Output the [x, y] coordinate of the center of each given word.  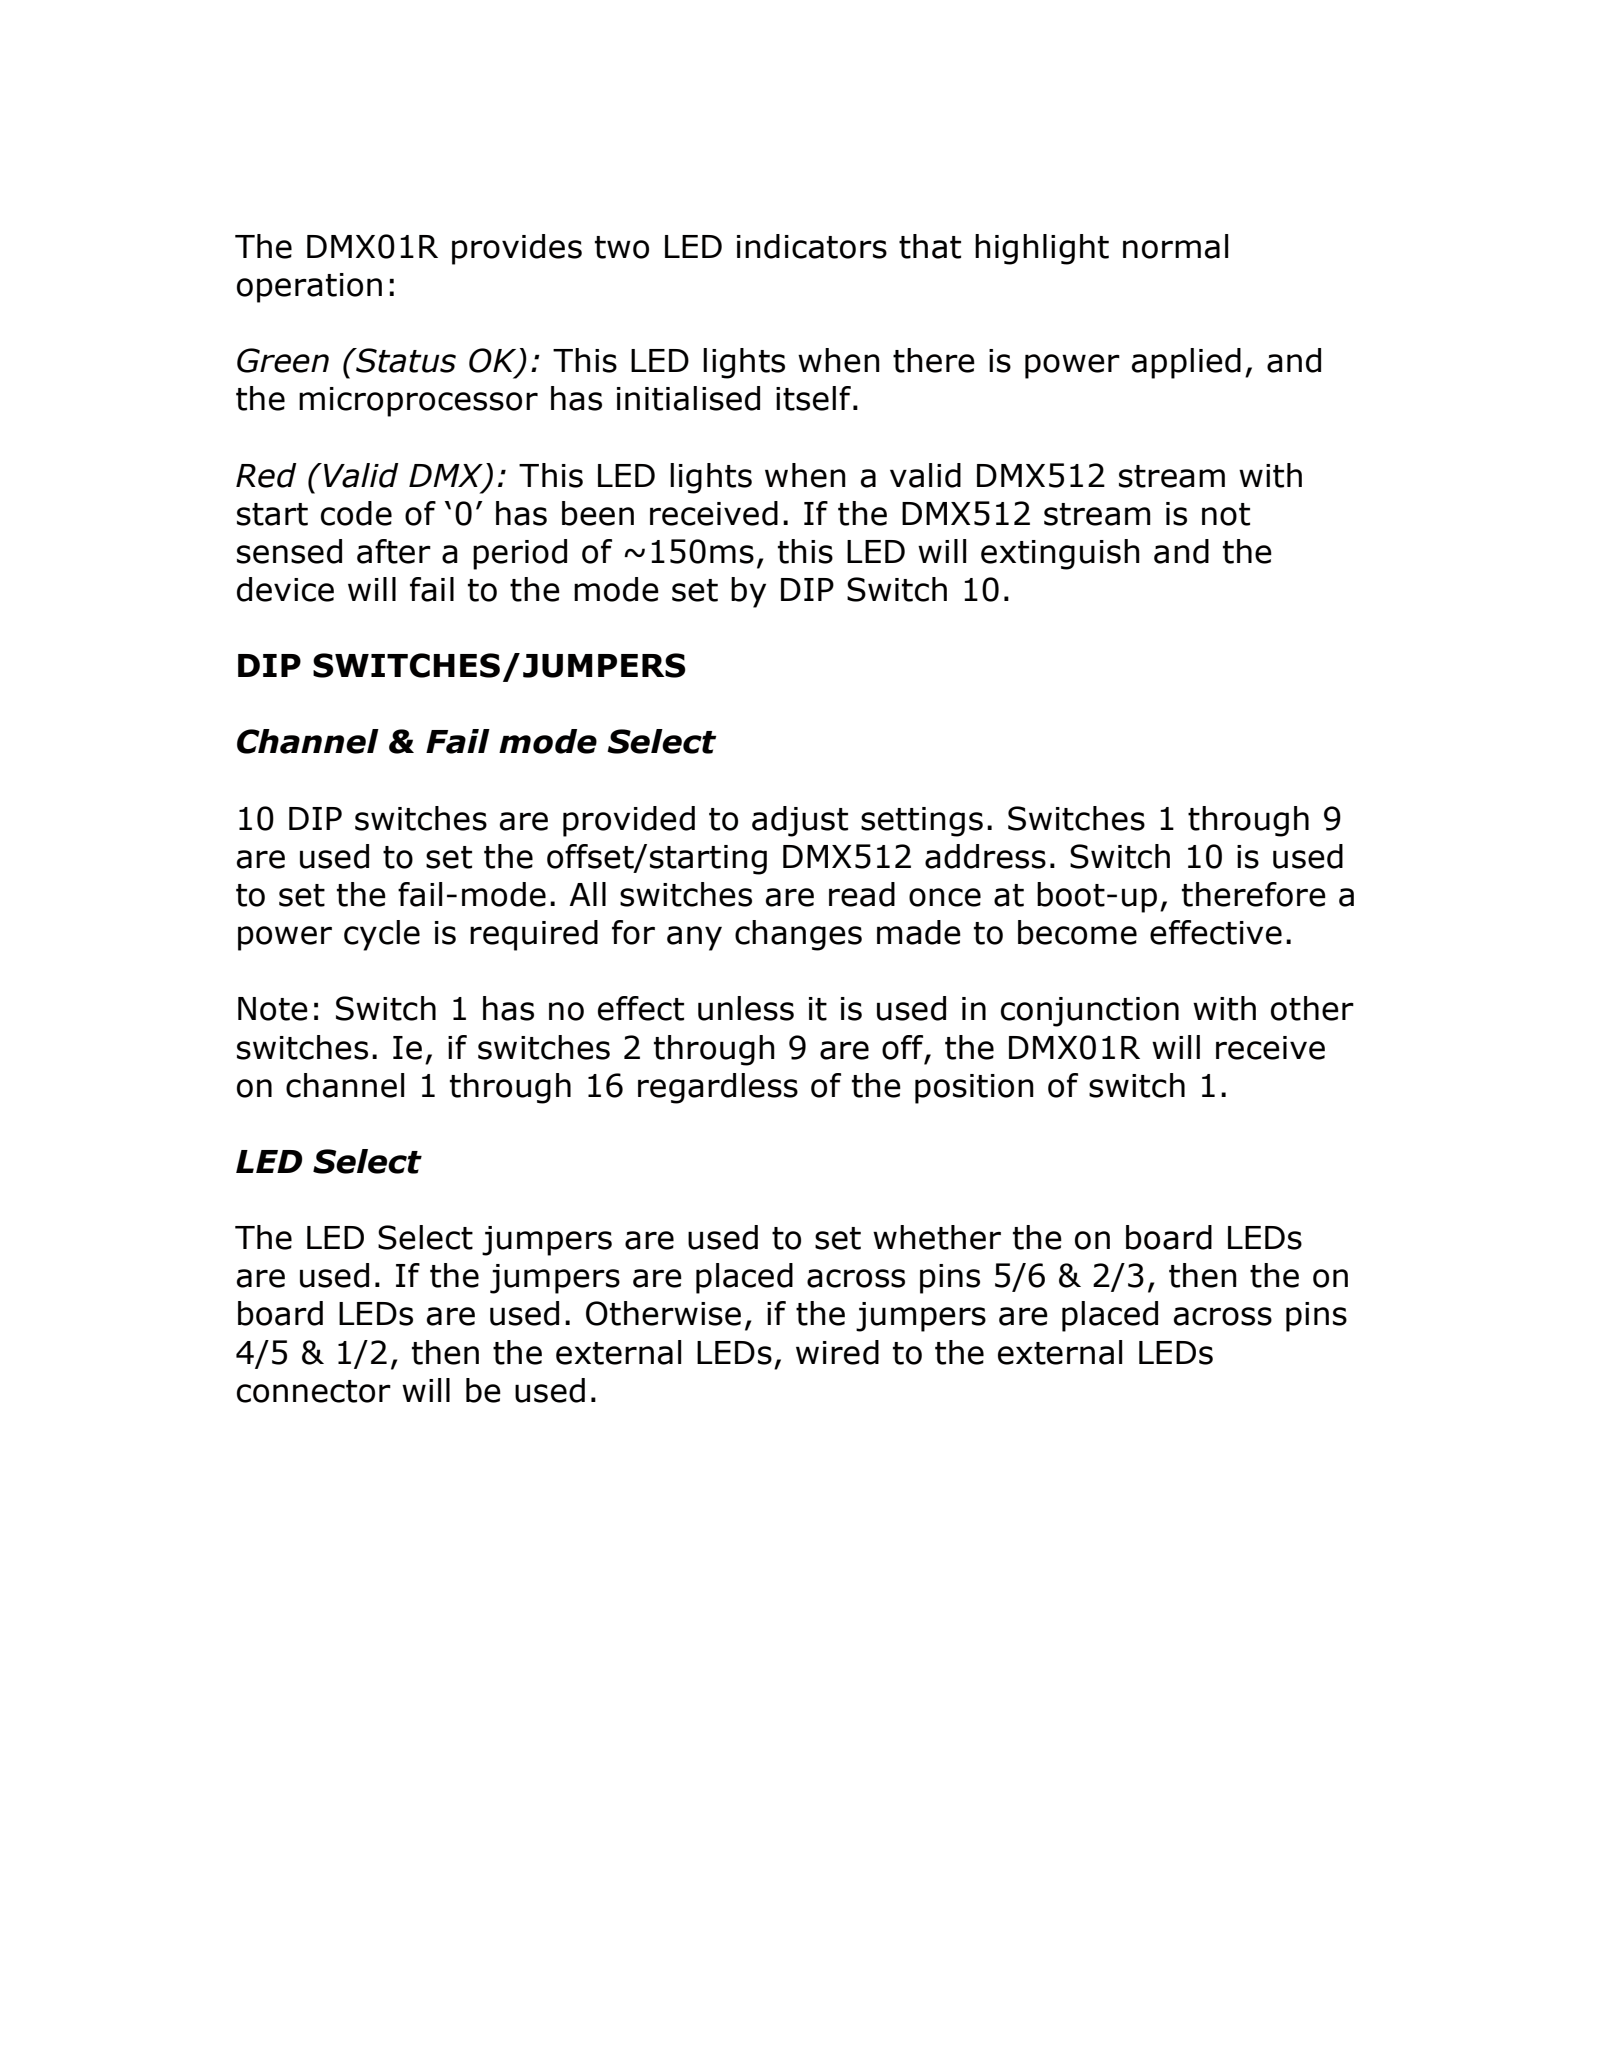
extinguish [1060, 554]
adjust [800, 821]
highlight [1042, 249]
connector [314, 1391]
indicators [812, 246]
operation [309, 288]
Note [273, 1009]
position [974, 1089]
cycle [382, 935]
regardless [718, 1088]
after [394, 551]
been [598, 513]
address [985, 856]
